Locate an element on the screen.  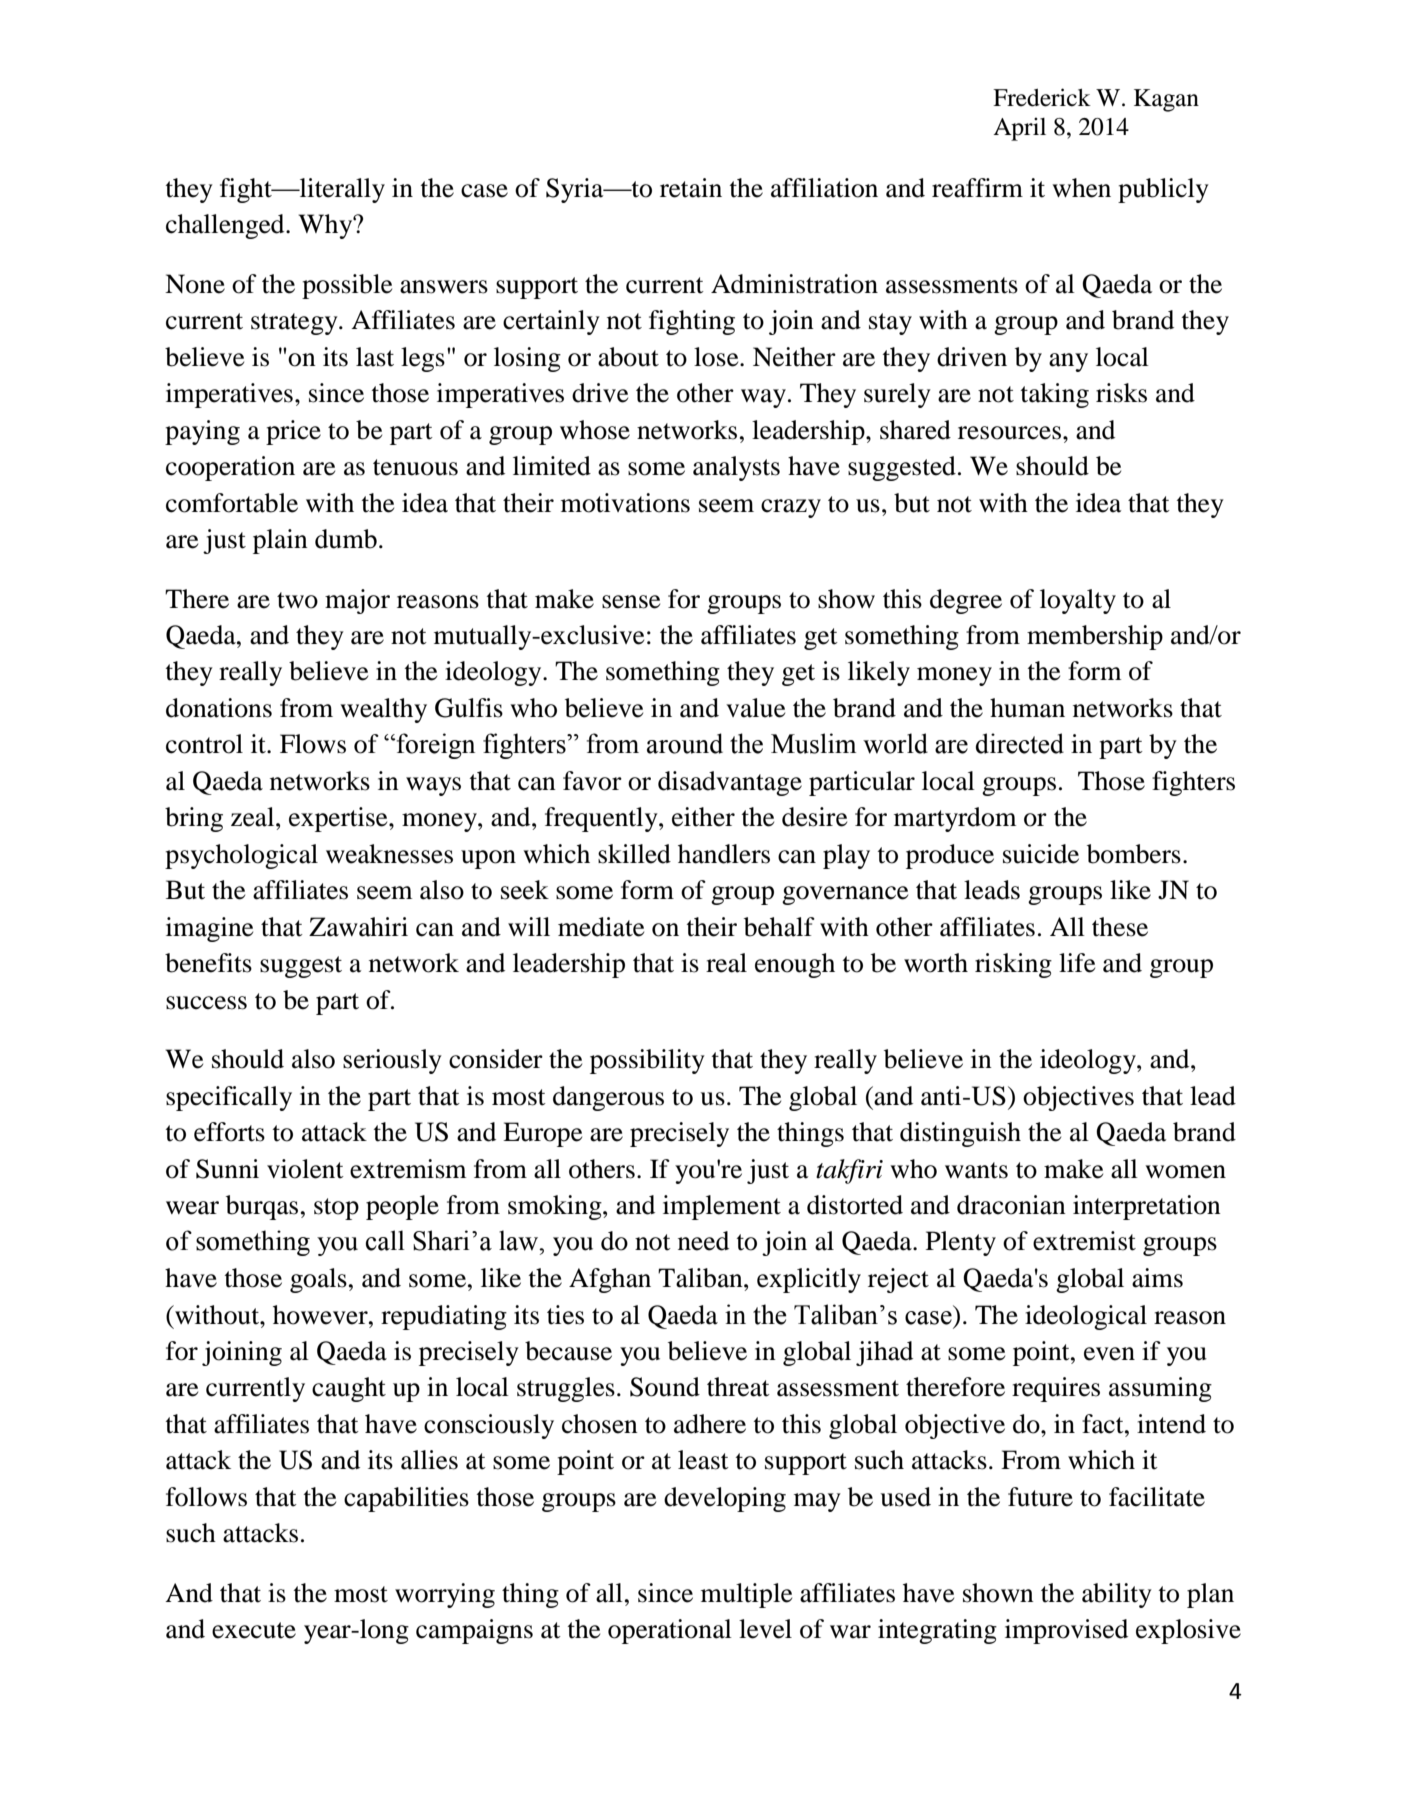
possibility is located at coordinates (647, 1061).
